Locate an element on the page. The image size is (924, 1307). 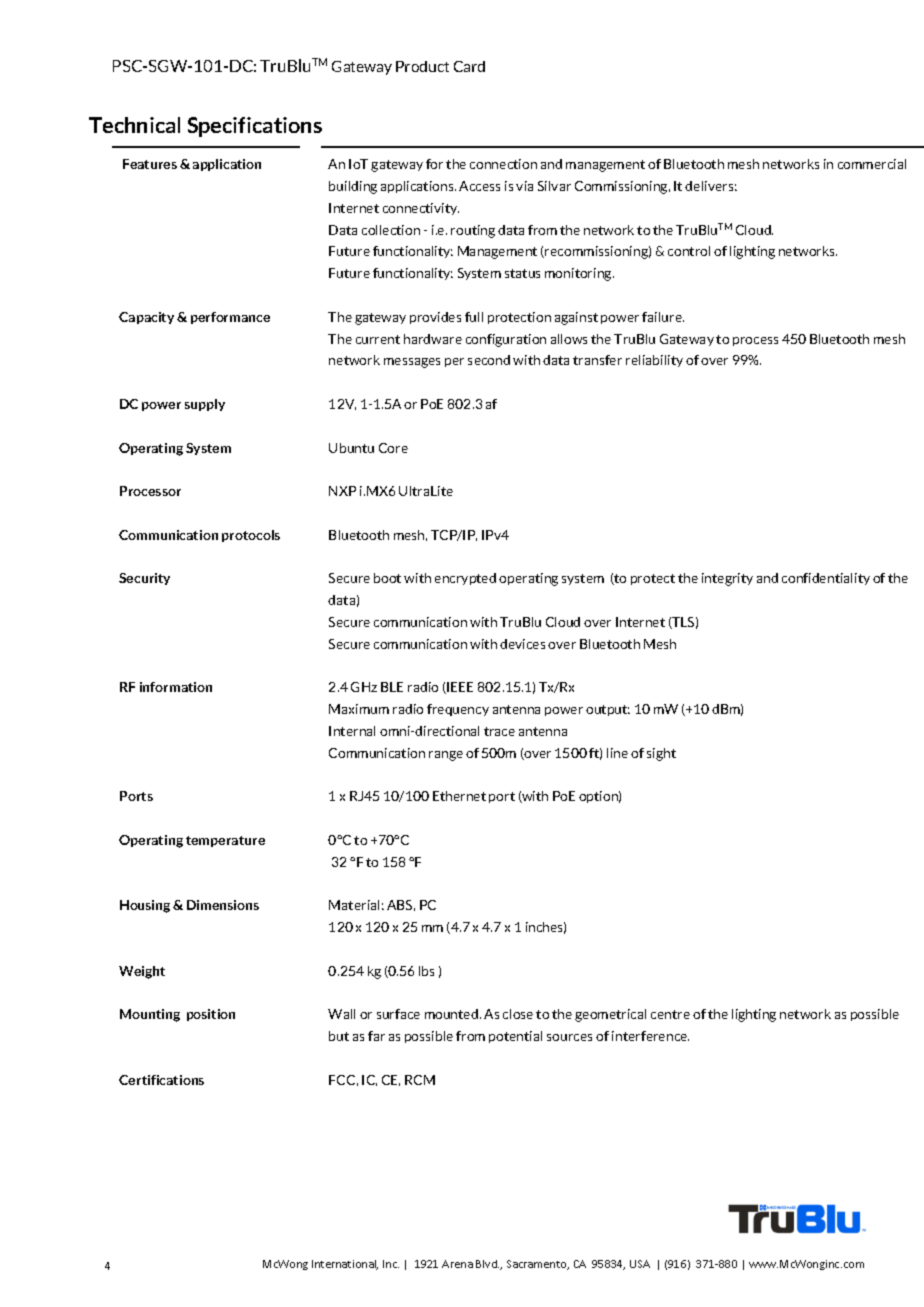
information is located at coordinates (176, 687).
